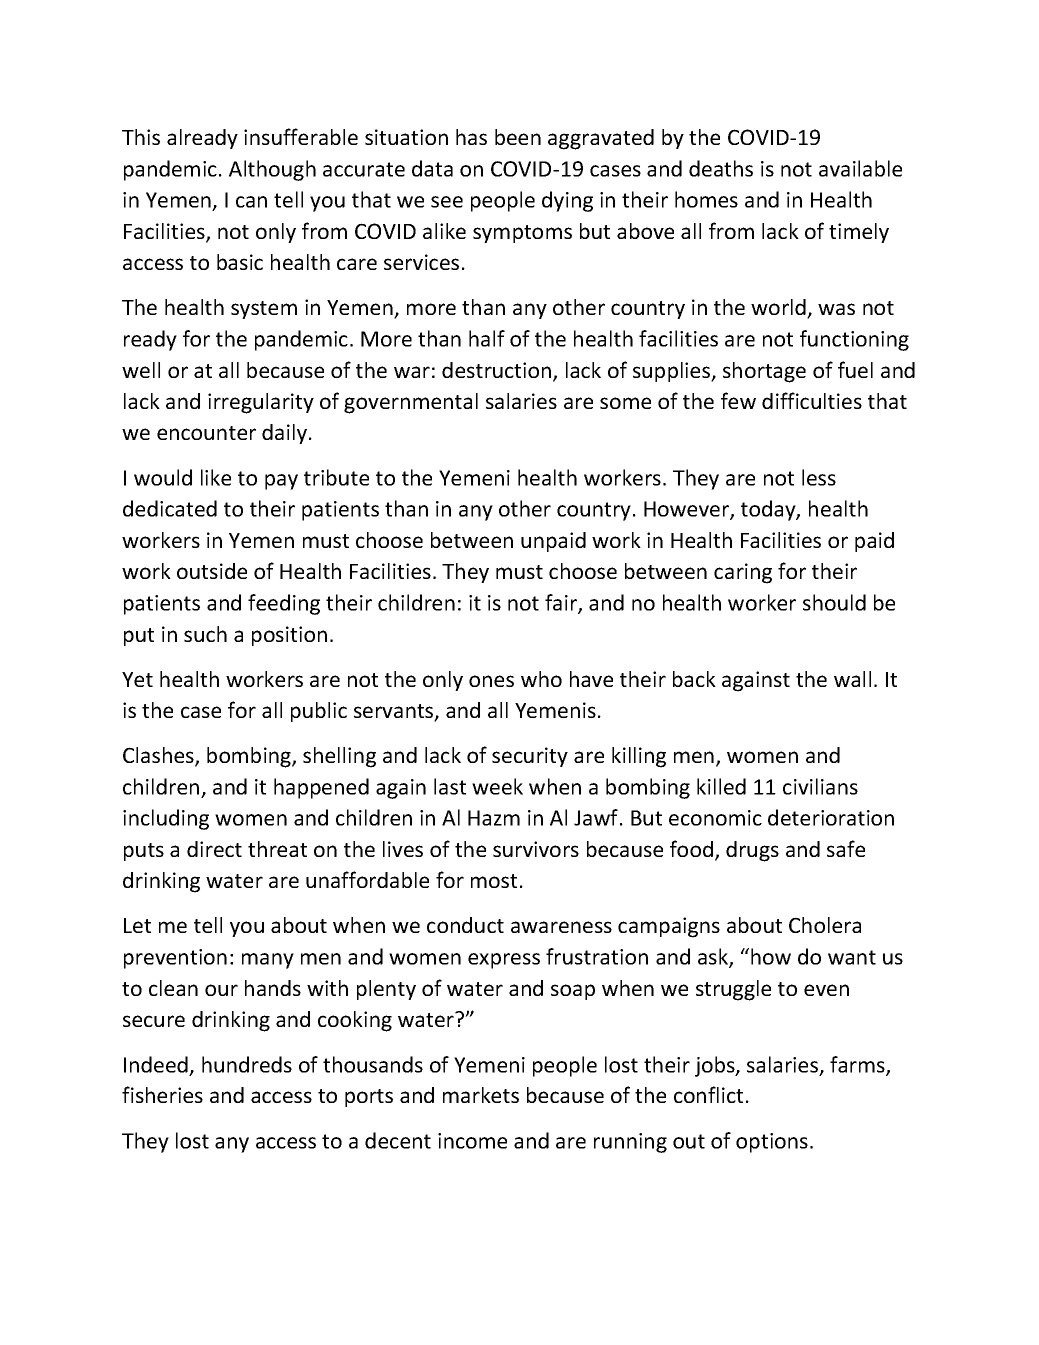 This image has width=1039, height=1345. I want to click on week, so click(497, 786).
